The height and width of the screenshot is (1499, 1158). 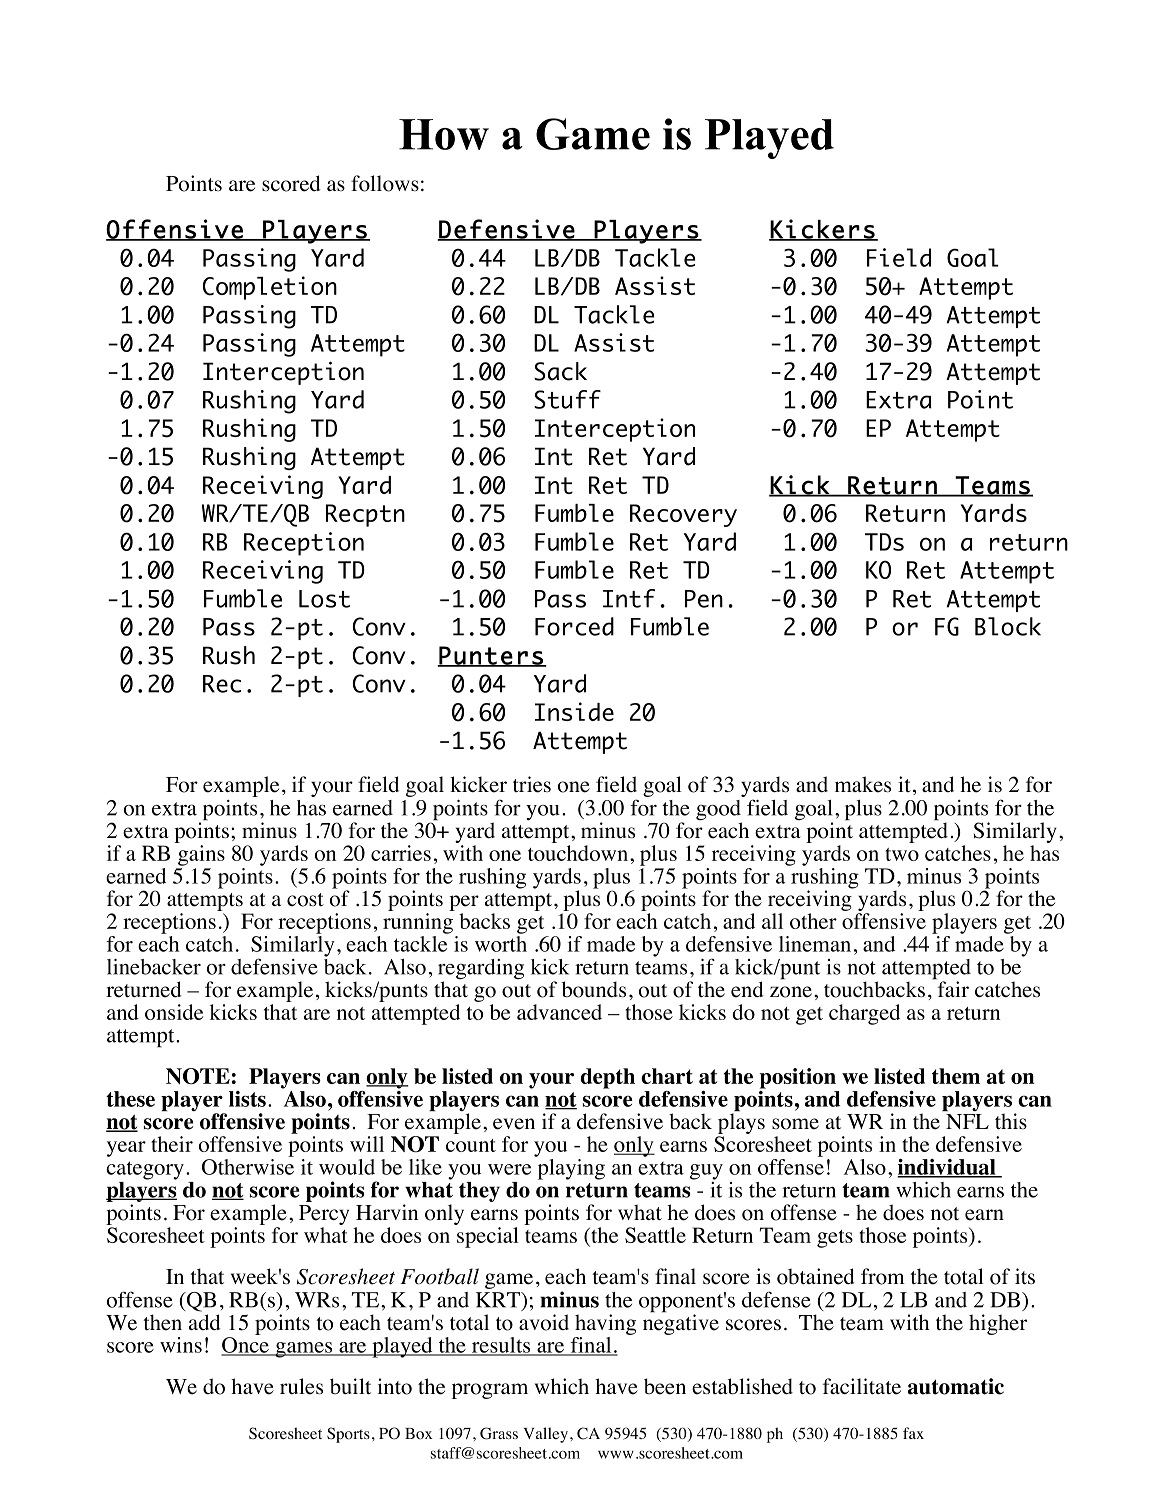 What do you see at coordinates (385, 183) in the screenshot?
I see `follows` at bounding box center [385, 183].
